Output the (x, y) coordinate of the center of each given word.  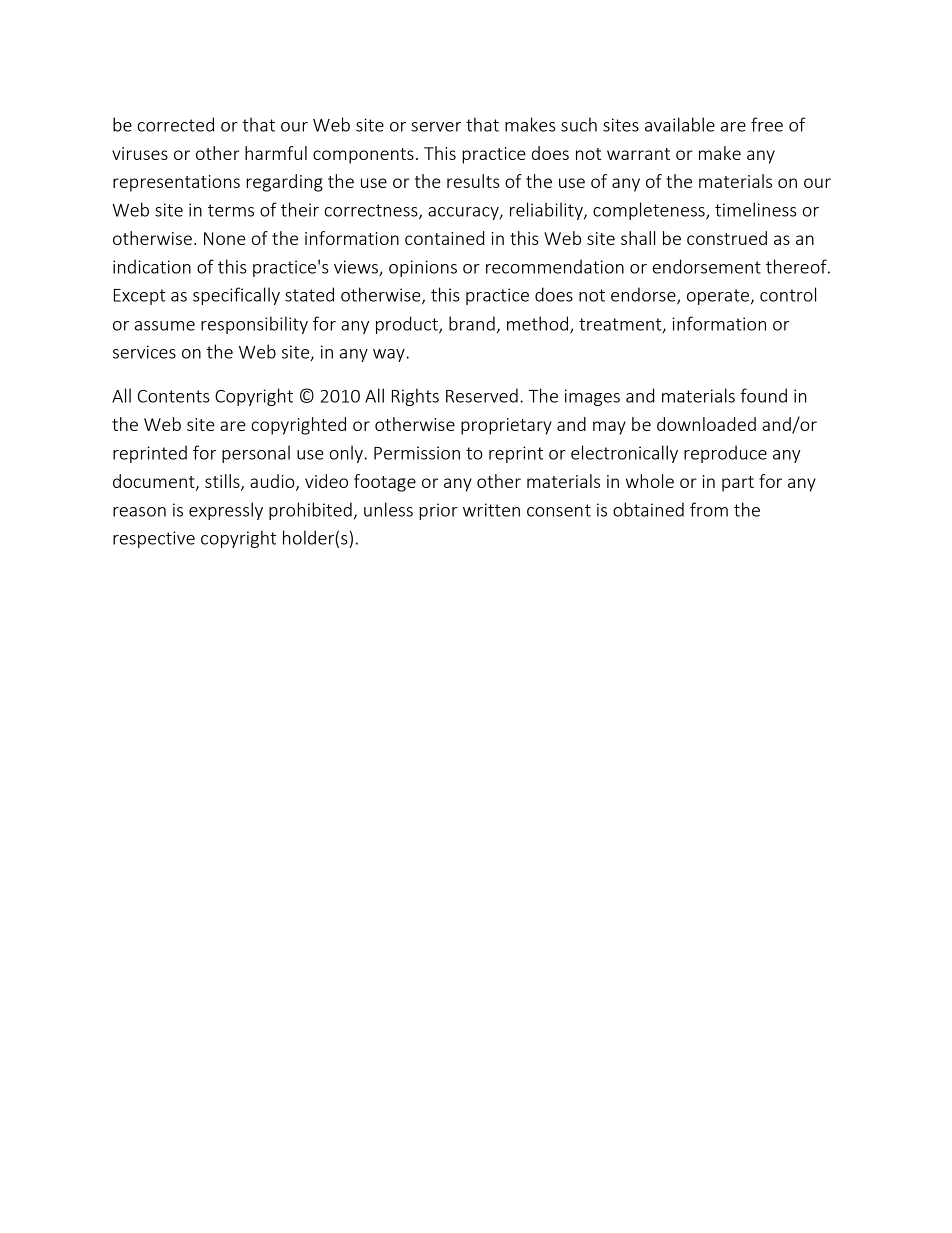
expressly (226, 511)
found (763, 395)
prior (438, 511)
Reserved (482, 395)
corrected (176, 124)
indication (152, 266)
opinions (423, 268)
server (436, 127)
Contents (174, 396)
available (680, 124)
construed (727, 238)
